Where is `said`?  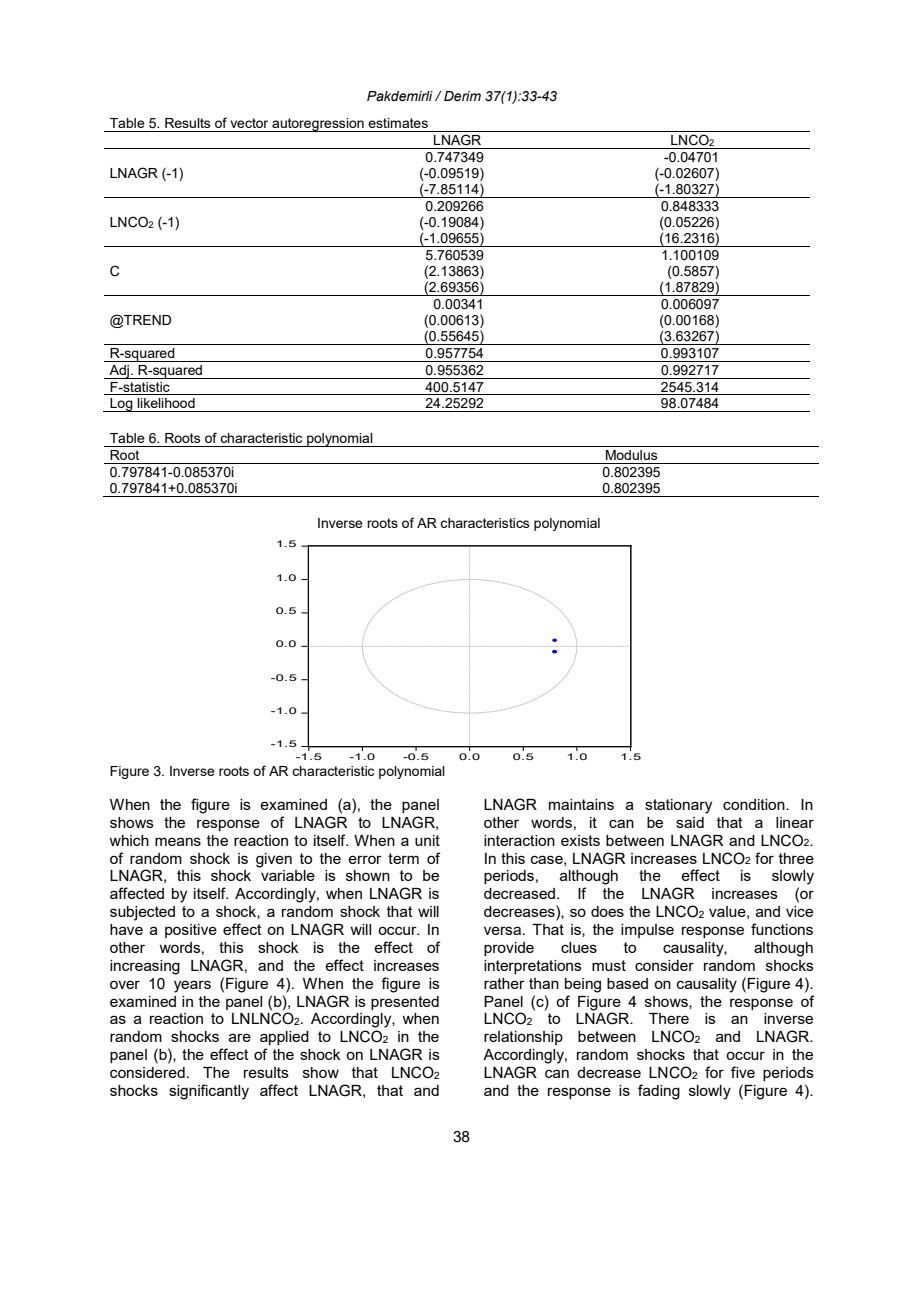
said is located at coordinates (690, 822).
